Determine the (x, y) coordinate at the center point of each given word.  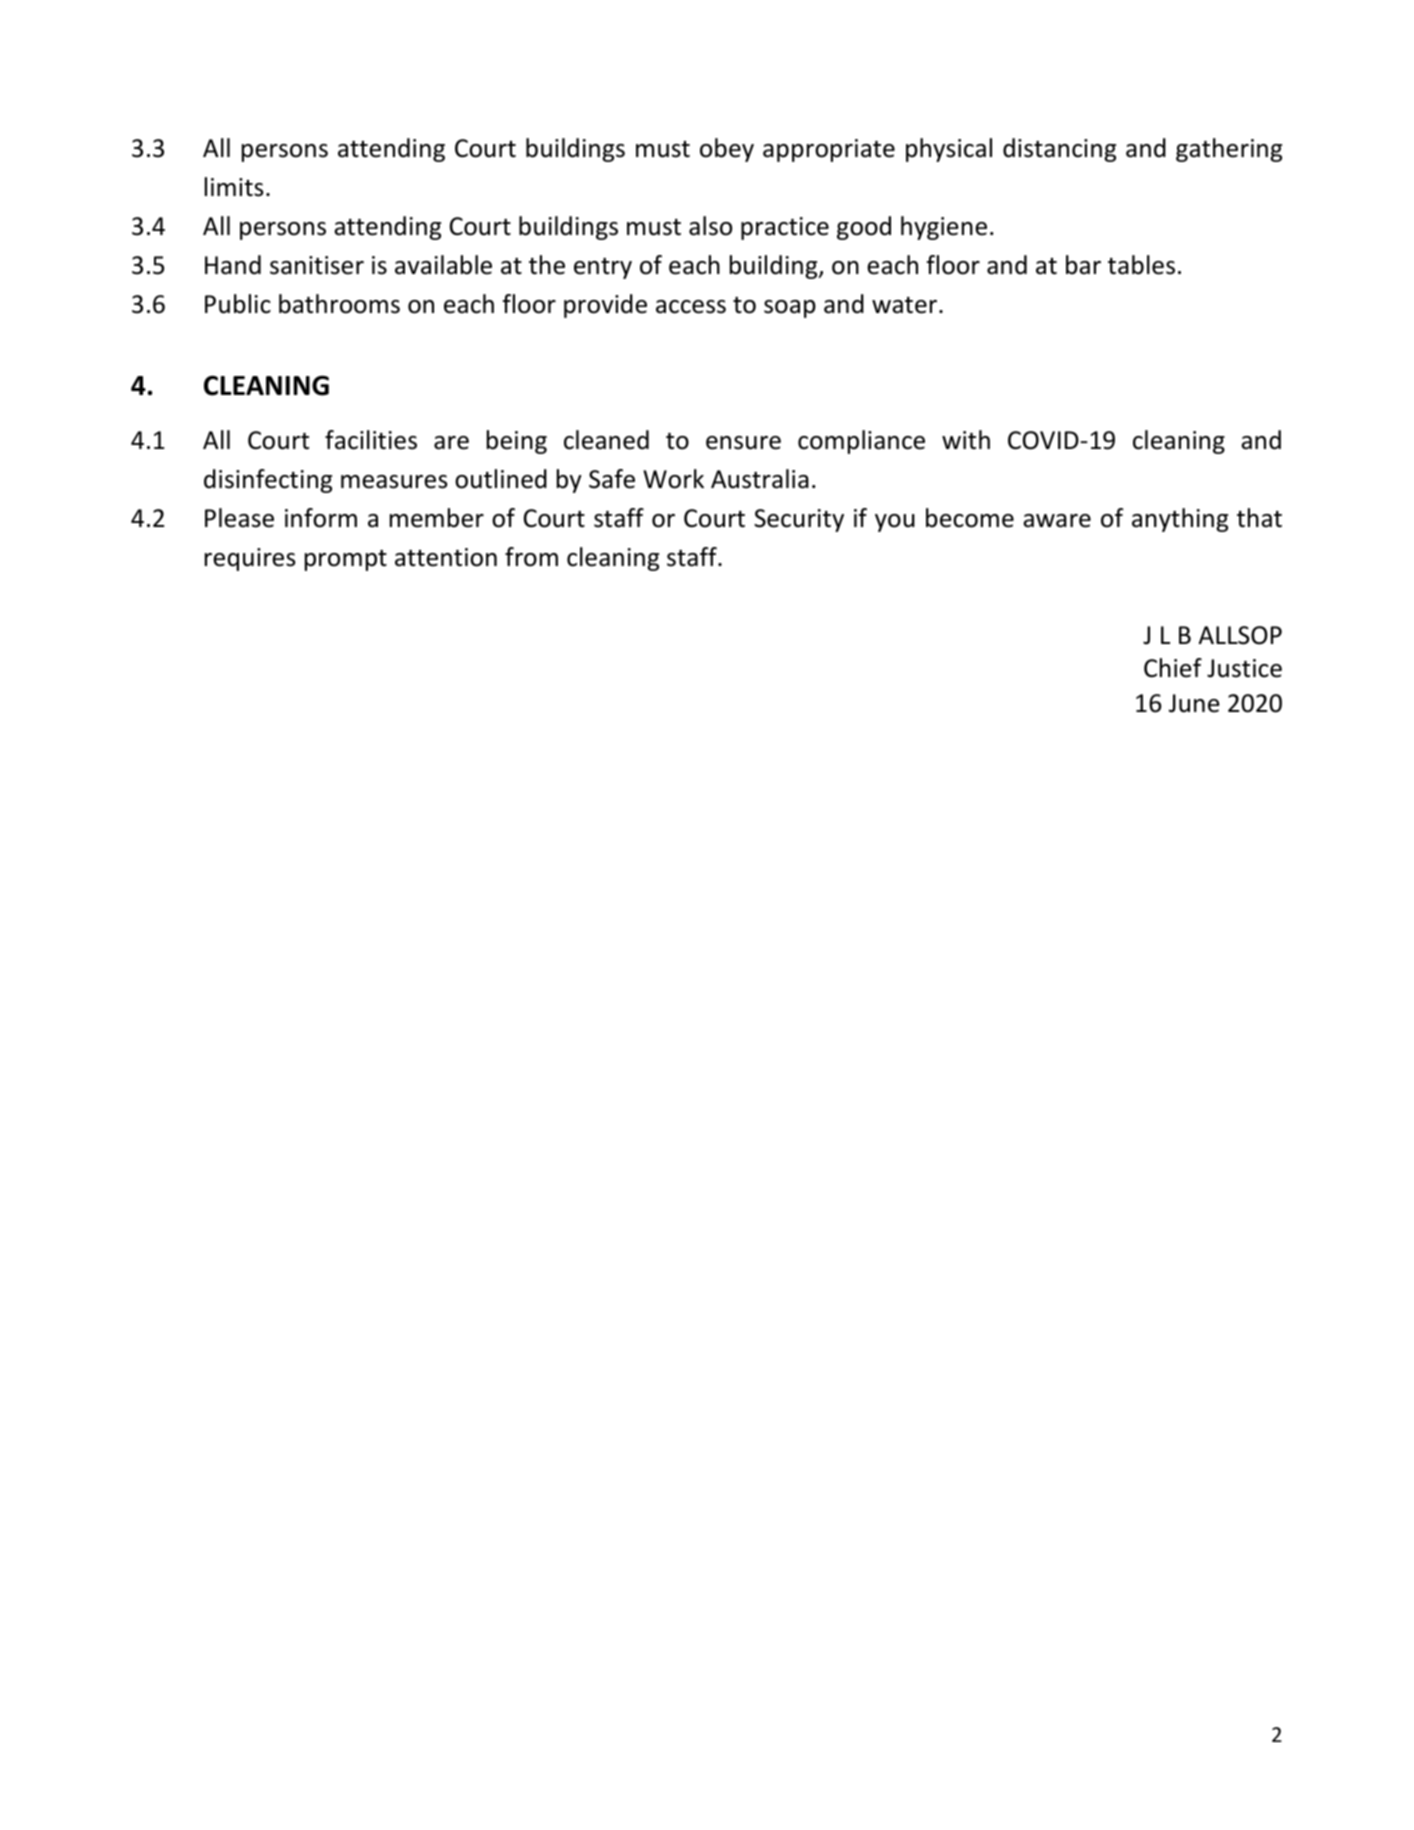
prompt (346, 560)
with (966, 439)
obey (727, 150)
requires (250, 559)
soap (790, 309)
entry (603, 268)
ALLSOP (1240, 635)
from (531, 557)
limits (234, 187)
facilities (371, 440)
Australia (760, 479)
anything (1180, 520)
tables (1141, 265)
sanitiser (317, 265)
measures (394, 482)
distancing (1059, 150)
